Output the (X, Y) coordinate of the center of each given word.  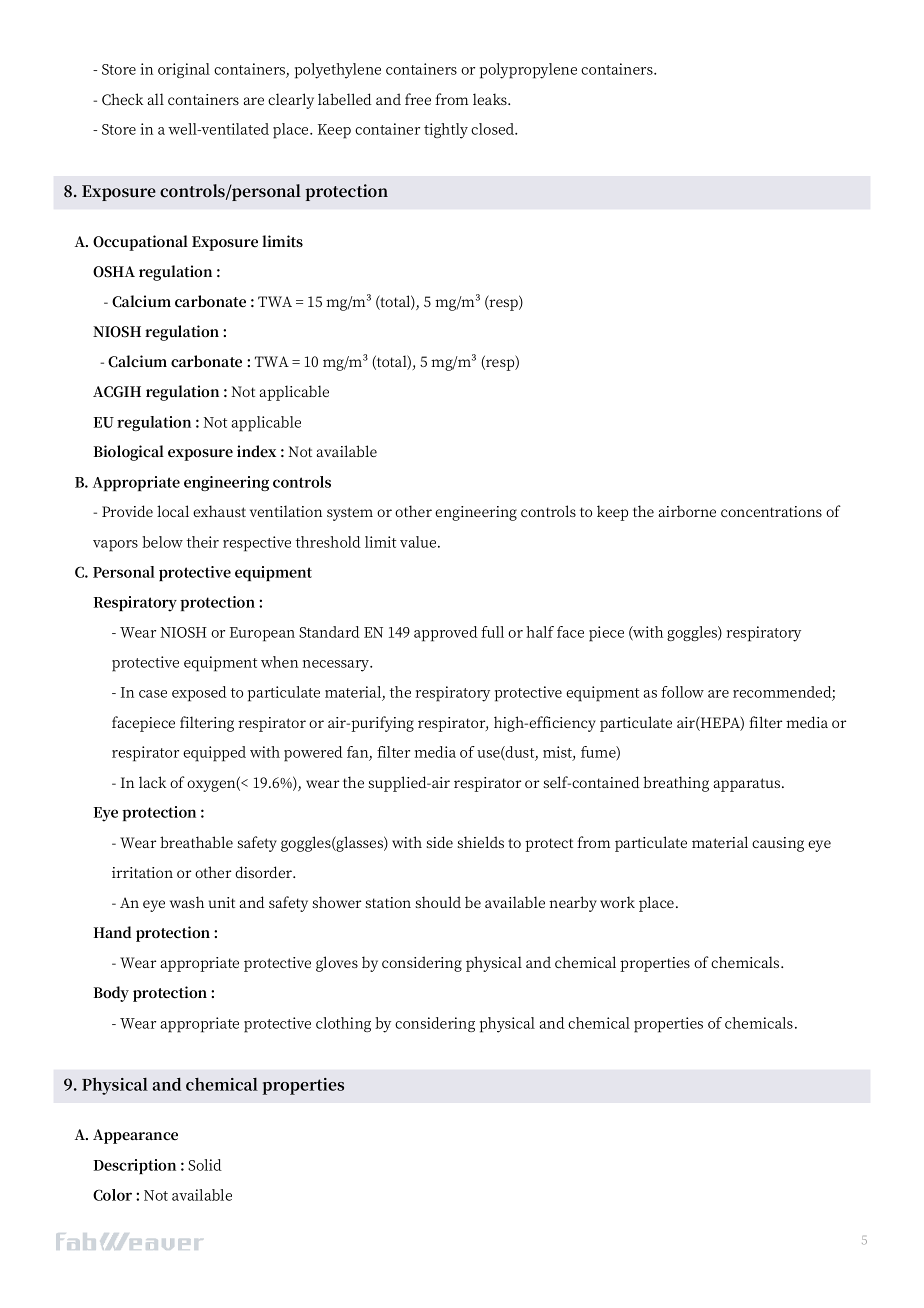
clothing (343, 1024)
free (418, 99)
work (617, 902)
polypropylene (528, 71)
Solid (205, 1165)
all (155, 99)
